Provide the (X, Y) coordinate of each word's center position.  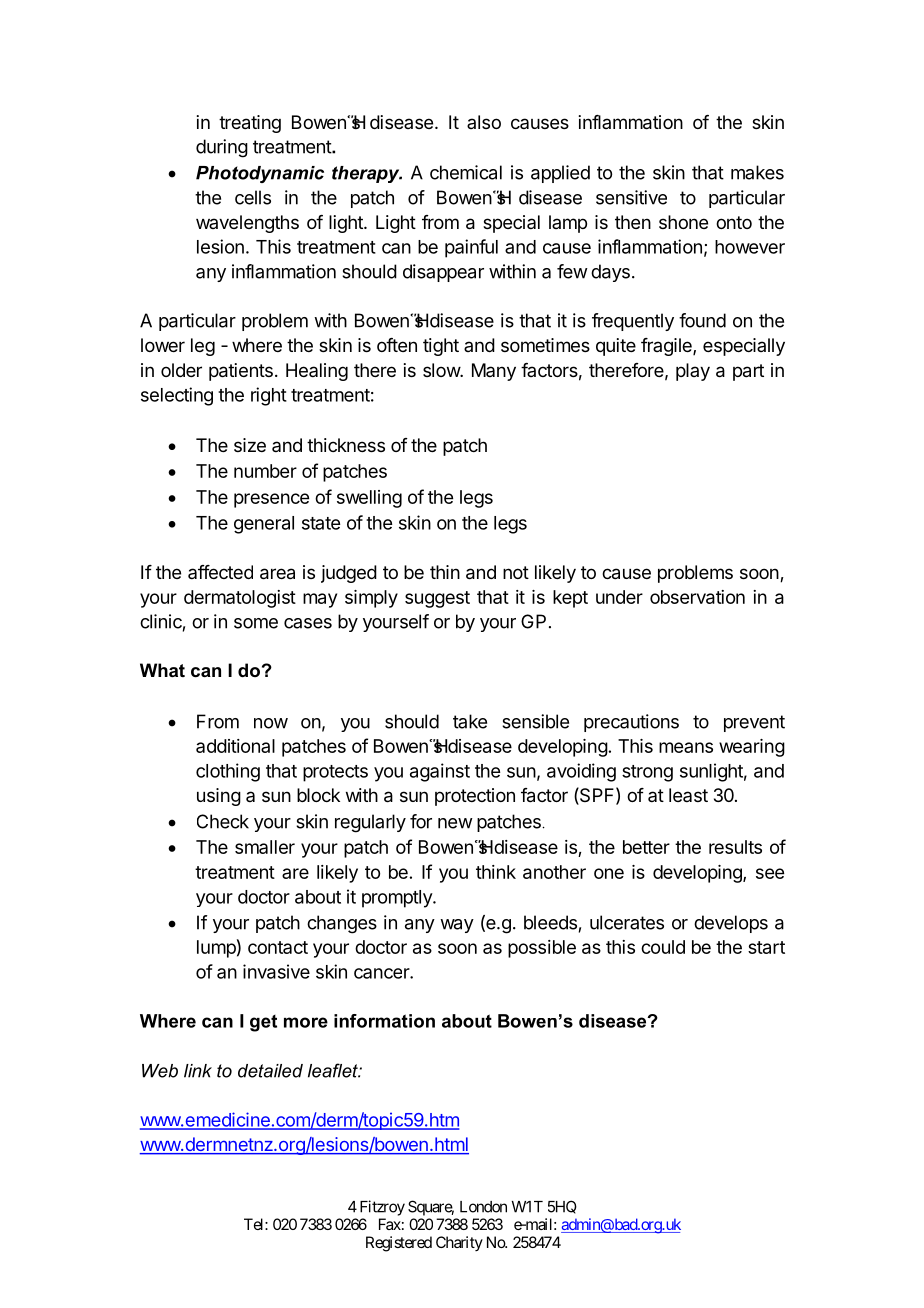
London (483, 1207)
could (663, 947)
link (198, 1071)
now (271, 723)
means (686, 747)
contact (278, 947)
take (470, 721)
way (457, 926)
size (250, 445)
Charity (459, 1243)
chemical (466, 172)
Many (494, 372)
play (693, 372)
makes (757, 172)
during (222, 148)
